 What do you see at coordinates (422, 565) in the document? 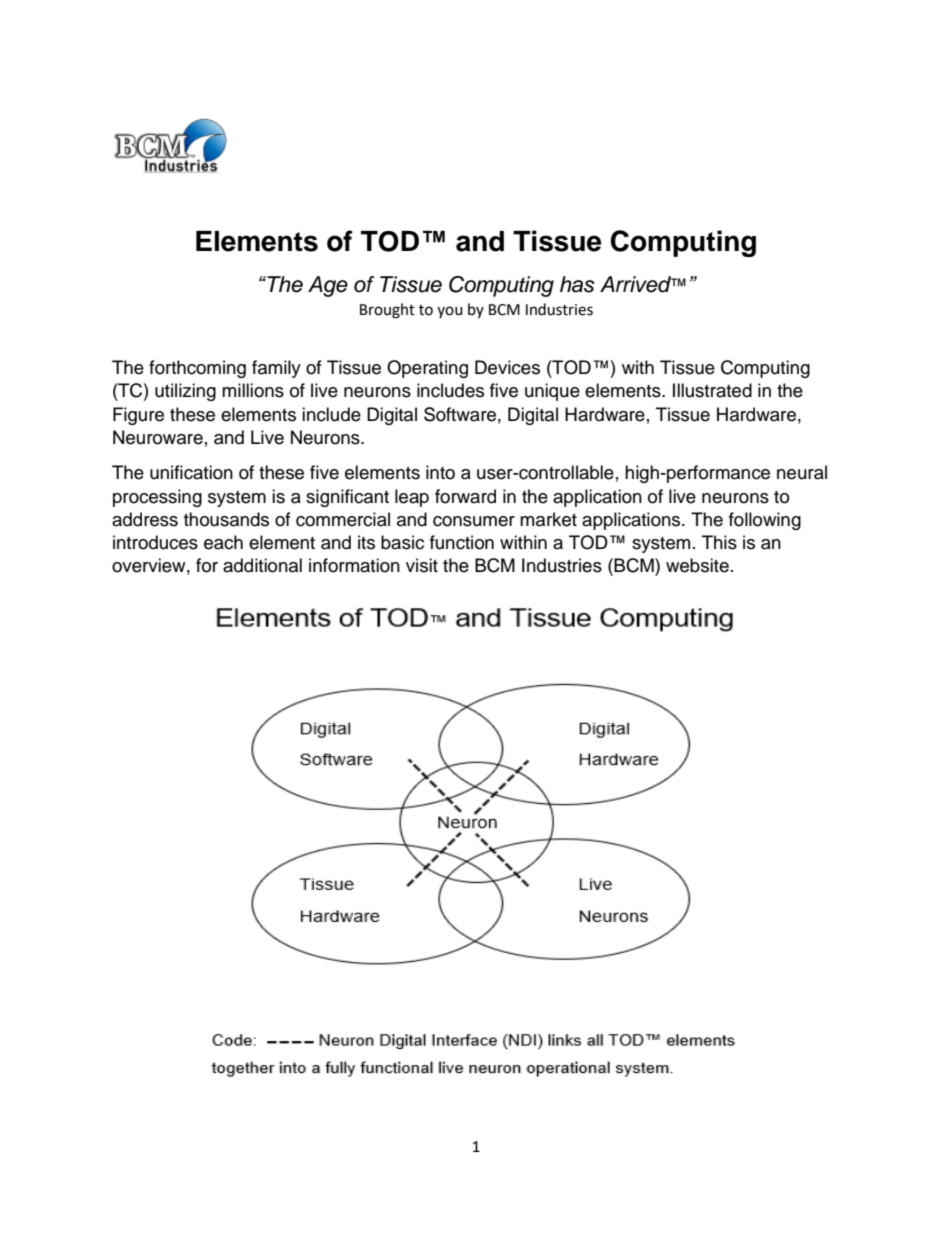
I see `visit` at bounding box center [422, 565].
